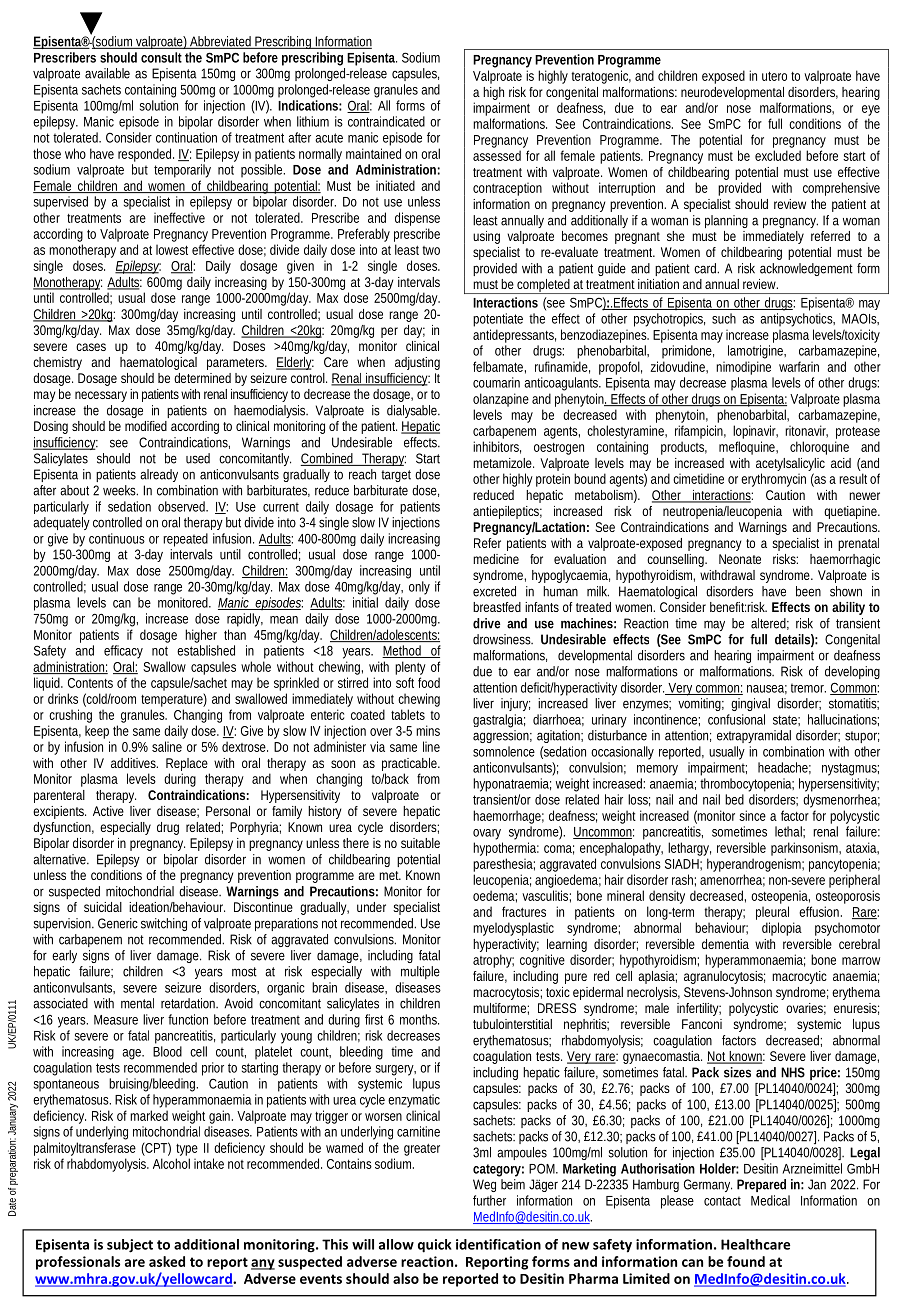  I want to click on utero, so click(774, 76).
